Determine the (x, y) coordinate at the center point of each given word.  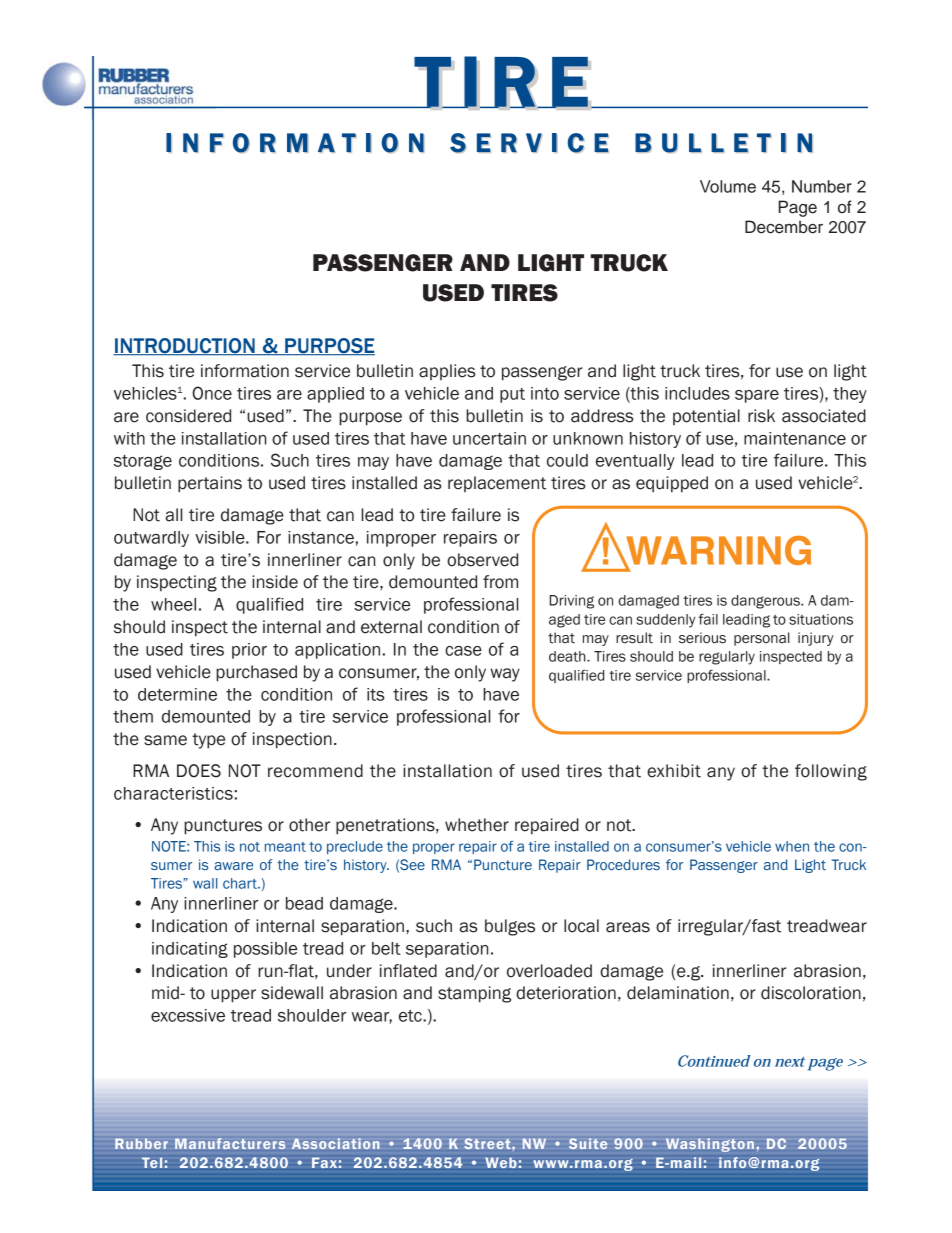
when (792, 846)
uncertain (489, 438)
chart (241, 883)
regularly (727, 658)
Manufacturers (230, 1143)
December (784, 227)
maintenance (795, 438)
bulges (510, 927)
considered (188, 416)
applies (447, 372)
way (505, 675)
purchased (256, 673)
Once (212, 393)
